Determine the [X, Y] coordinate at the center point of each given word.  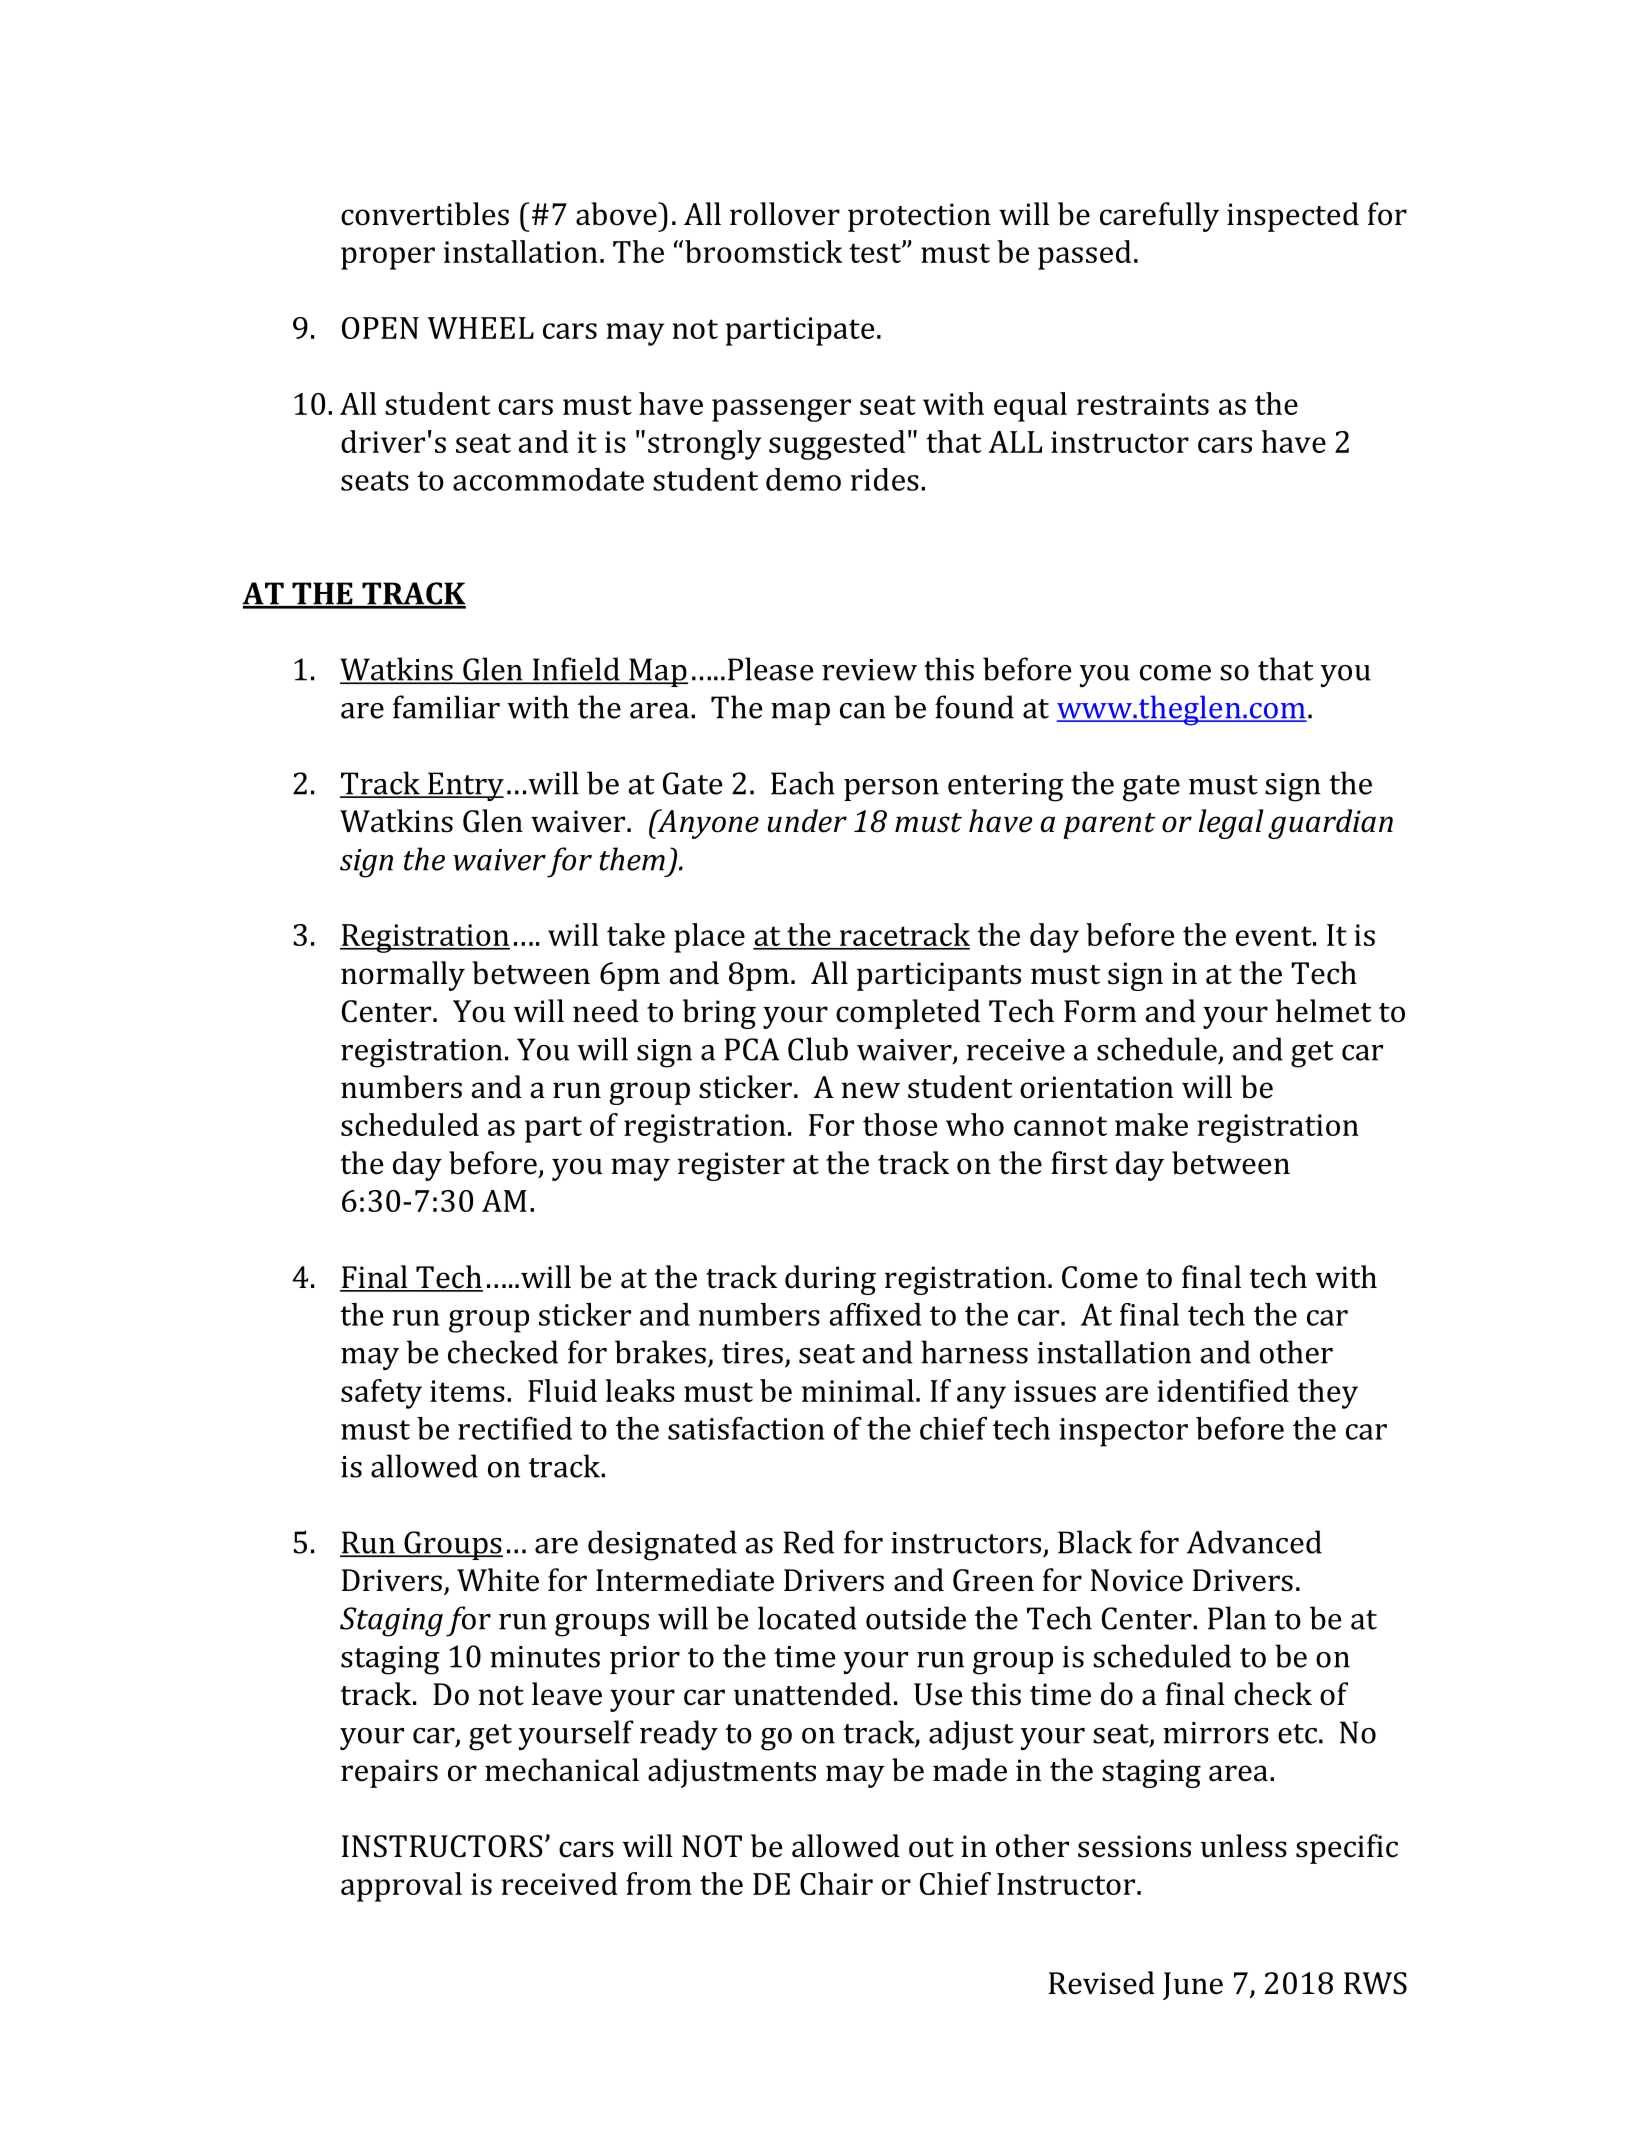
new [871, 1090]
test [876, 253]
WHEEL [481, 328]
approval [401, 1887]
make [1151, 1124]
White [498, 1580]
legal [1231, 824]
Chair [836, 1883]
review [869, 670]
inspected [1293, 217]
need [606, 1011]
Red [808, 1542]
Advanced [1254, 1542]
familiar [446, 707]
